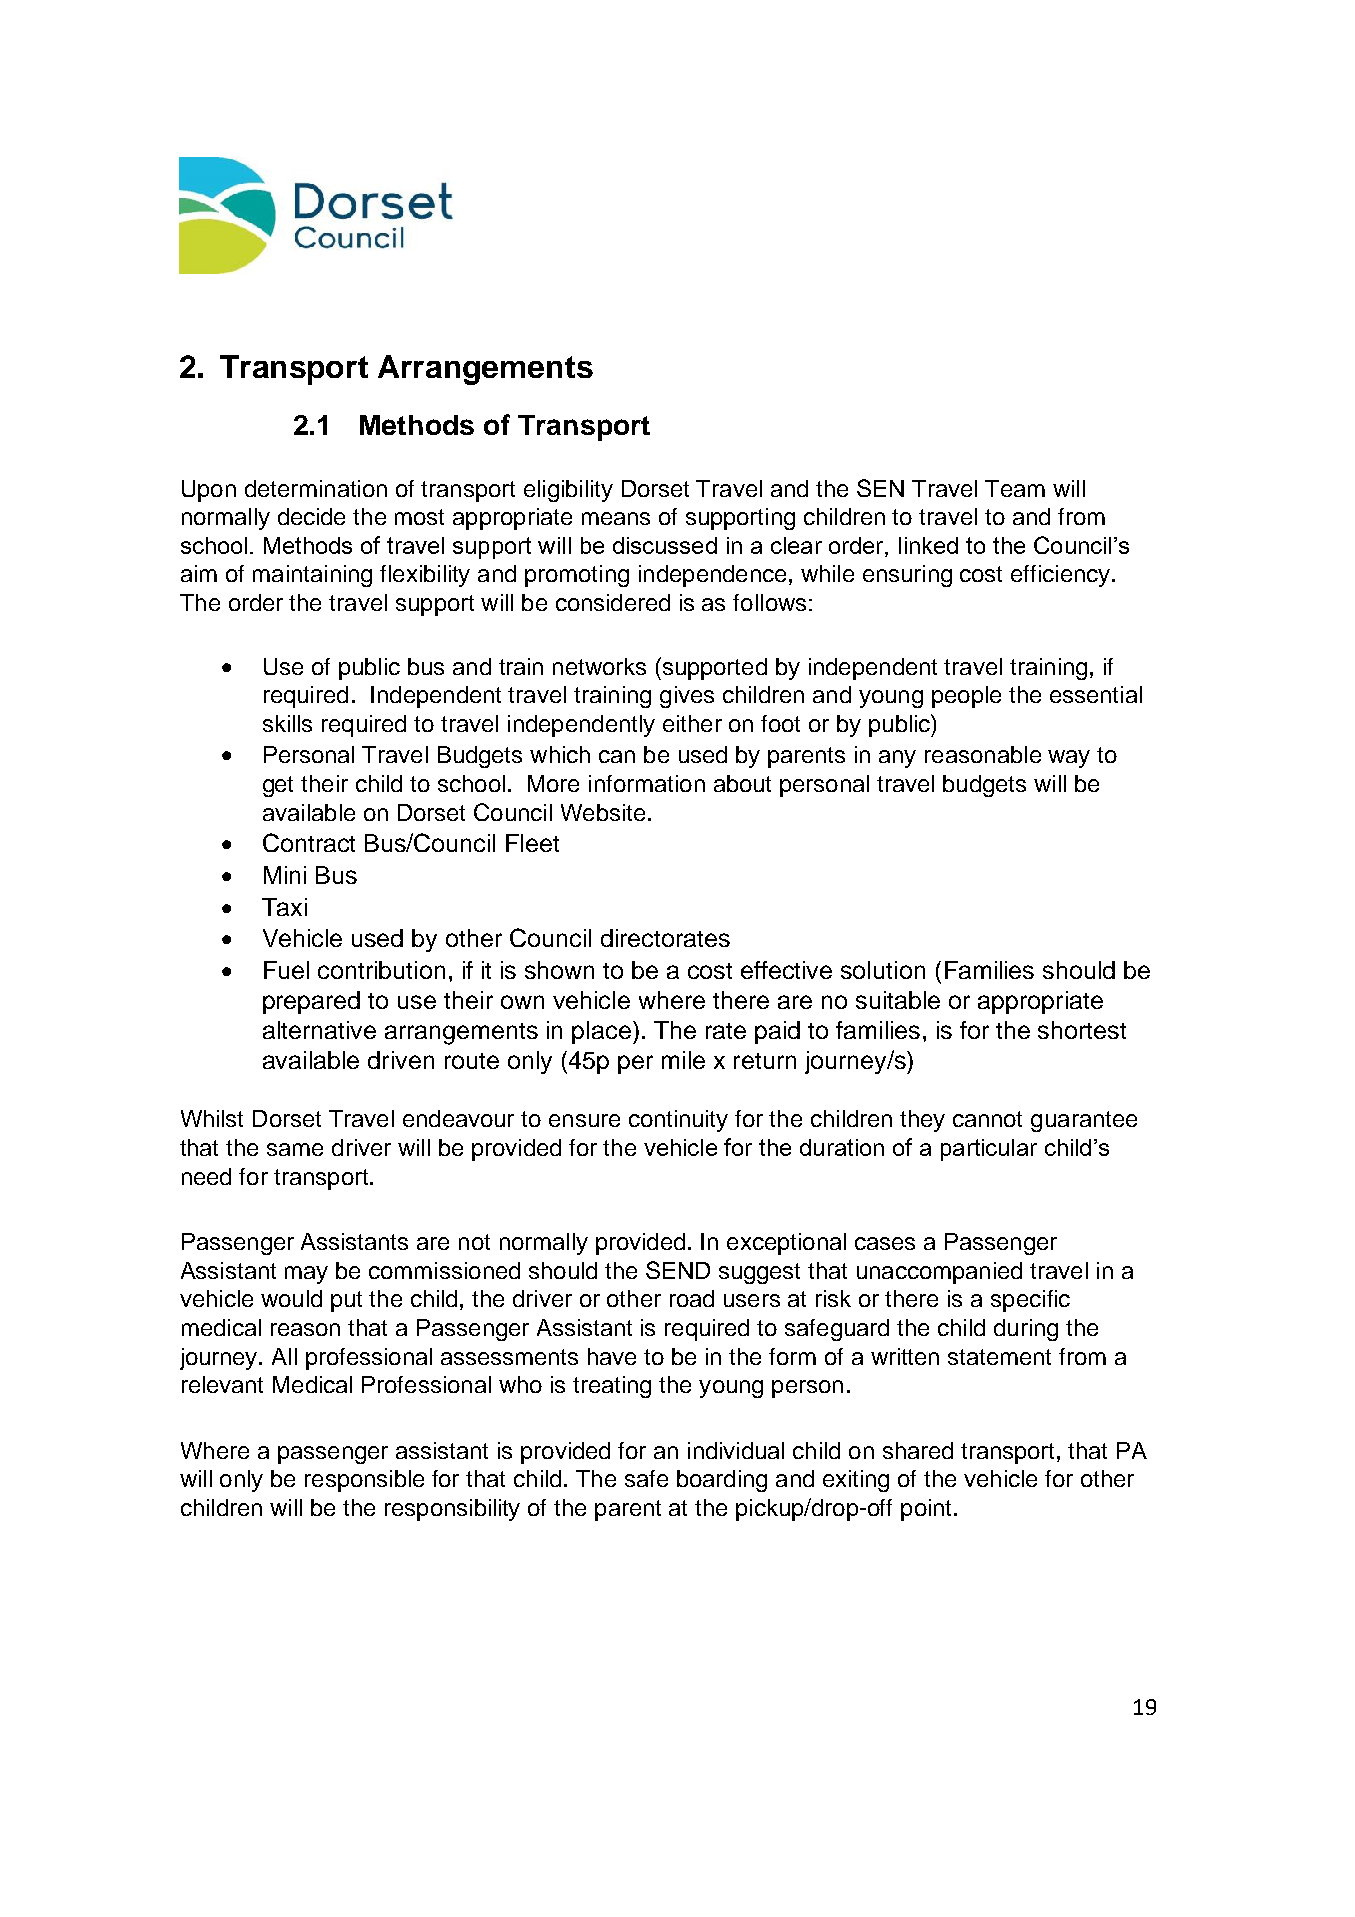 Image resolution: width=1355 pixels, height=1917 pixels. I want to click on boarding, so click(722, 1481).
